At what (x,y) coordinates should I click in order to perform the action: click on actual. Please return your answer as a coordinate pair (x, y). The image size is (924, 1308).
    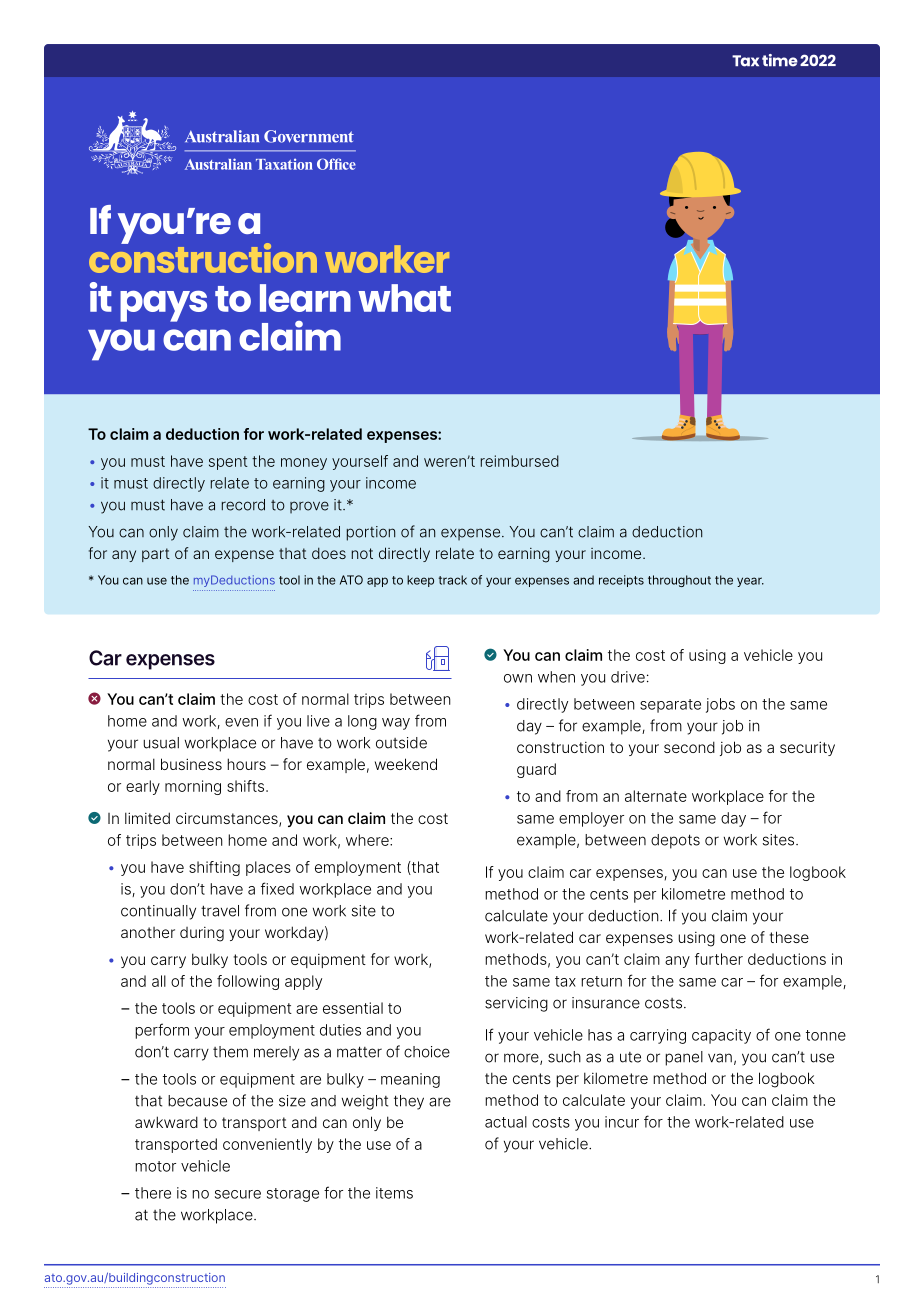
    Looking at the image, I should click on (506, 1122).
